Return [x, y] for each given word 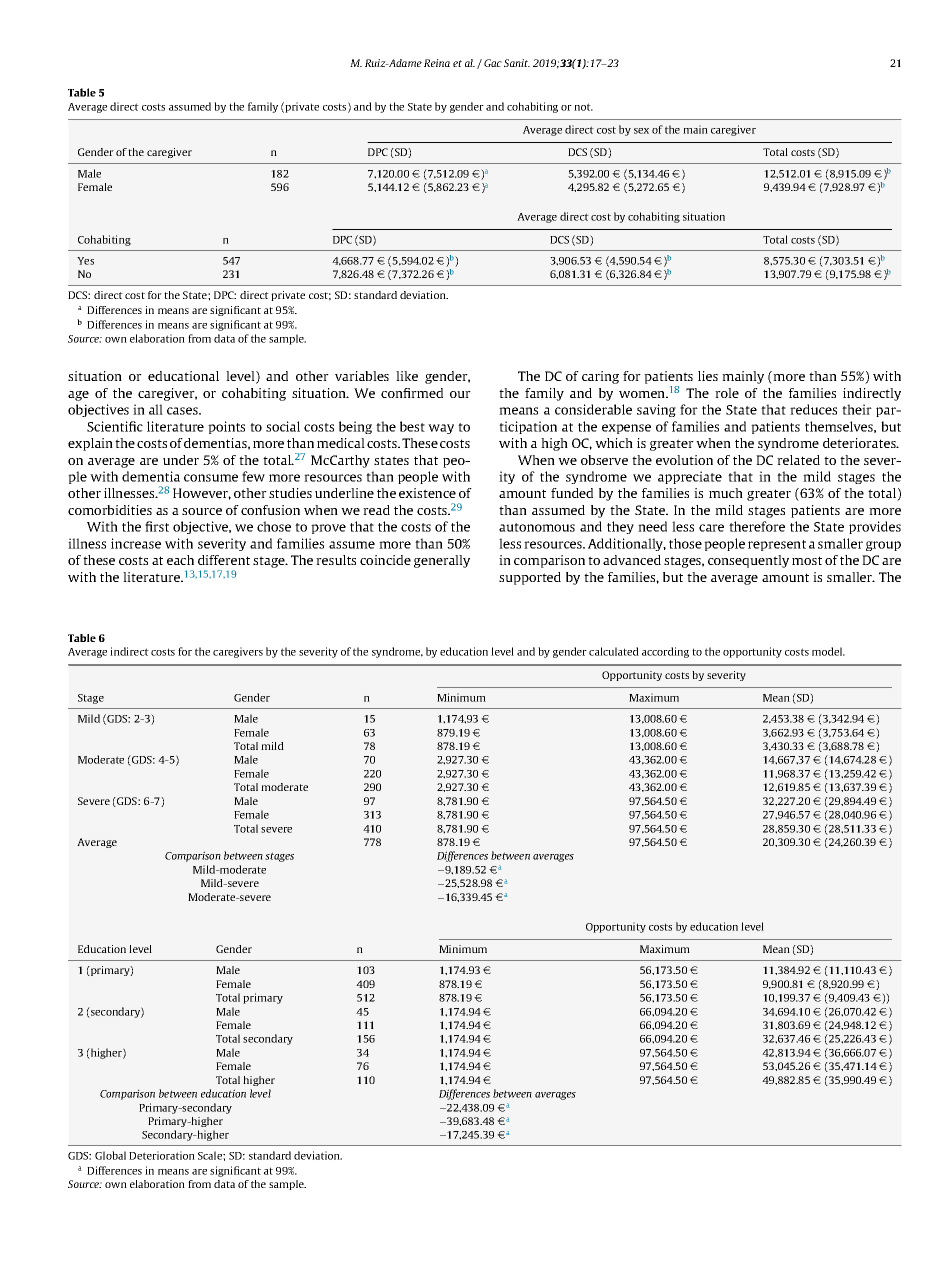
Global [110, 1155]
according [665, 652]
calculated [614, 651]
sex [641, 131]
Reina [437, 63]
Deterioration [162, 1155]
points [226, 427]
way [441, 429]
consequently [748, 561]
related [798, 460]
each [180, 560]
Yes [85, 261]
